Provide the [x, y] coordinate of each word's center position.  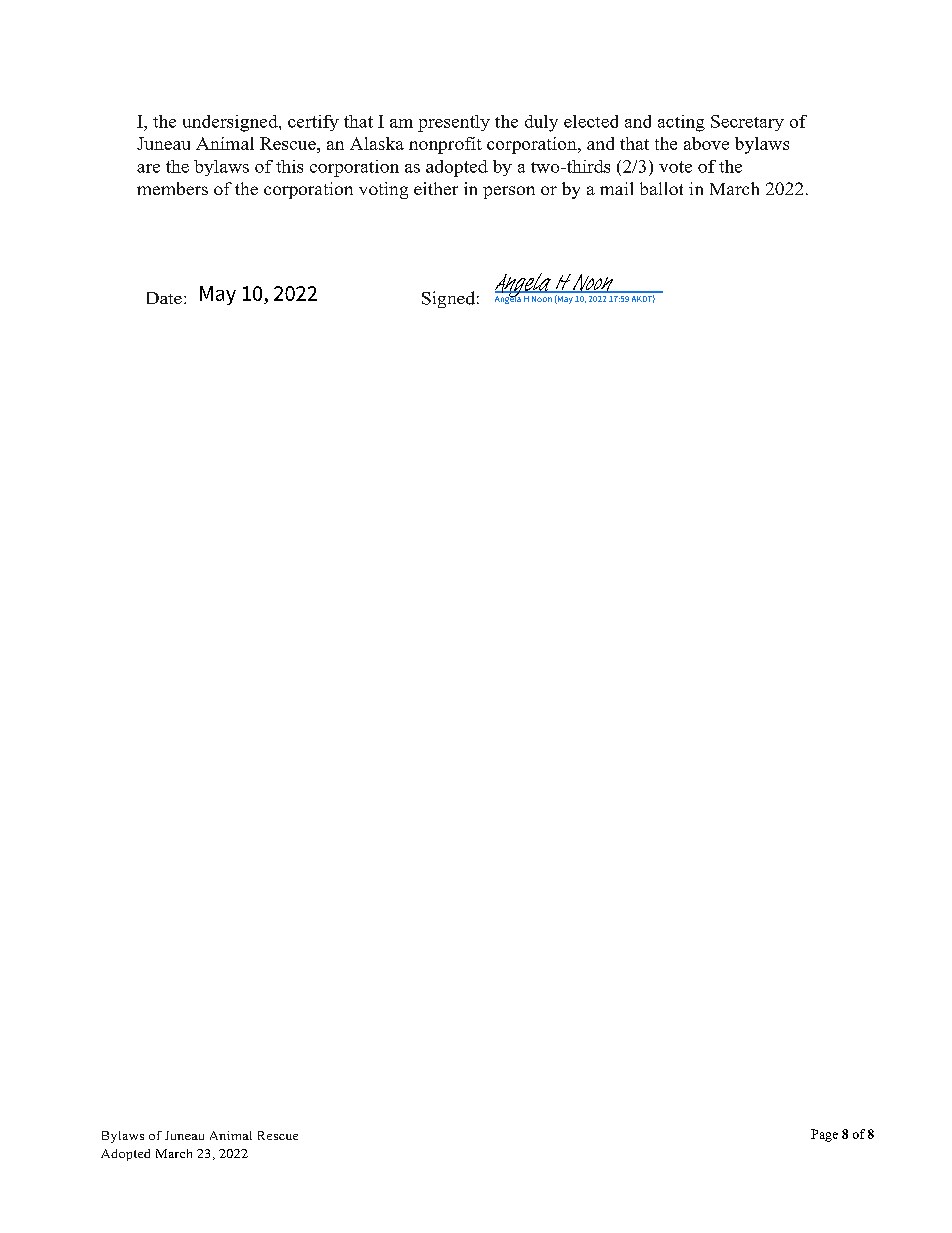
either [436, 188]
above [706, 143]
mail [616, 188]
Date [164, 298]
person [509, 192]
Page [824, 1135]
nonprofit [445, 145]
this [289, 166]
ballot [661, 188]
